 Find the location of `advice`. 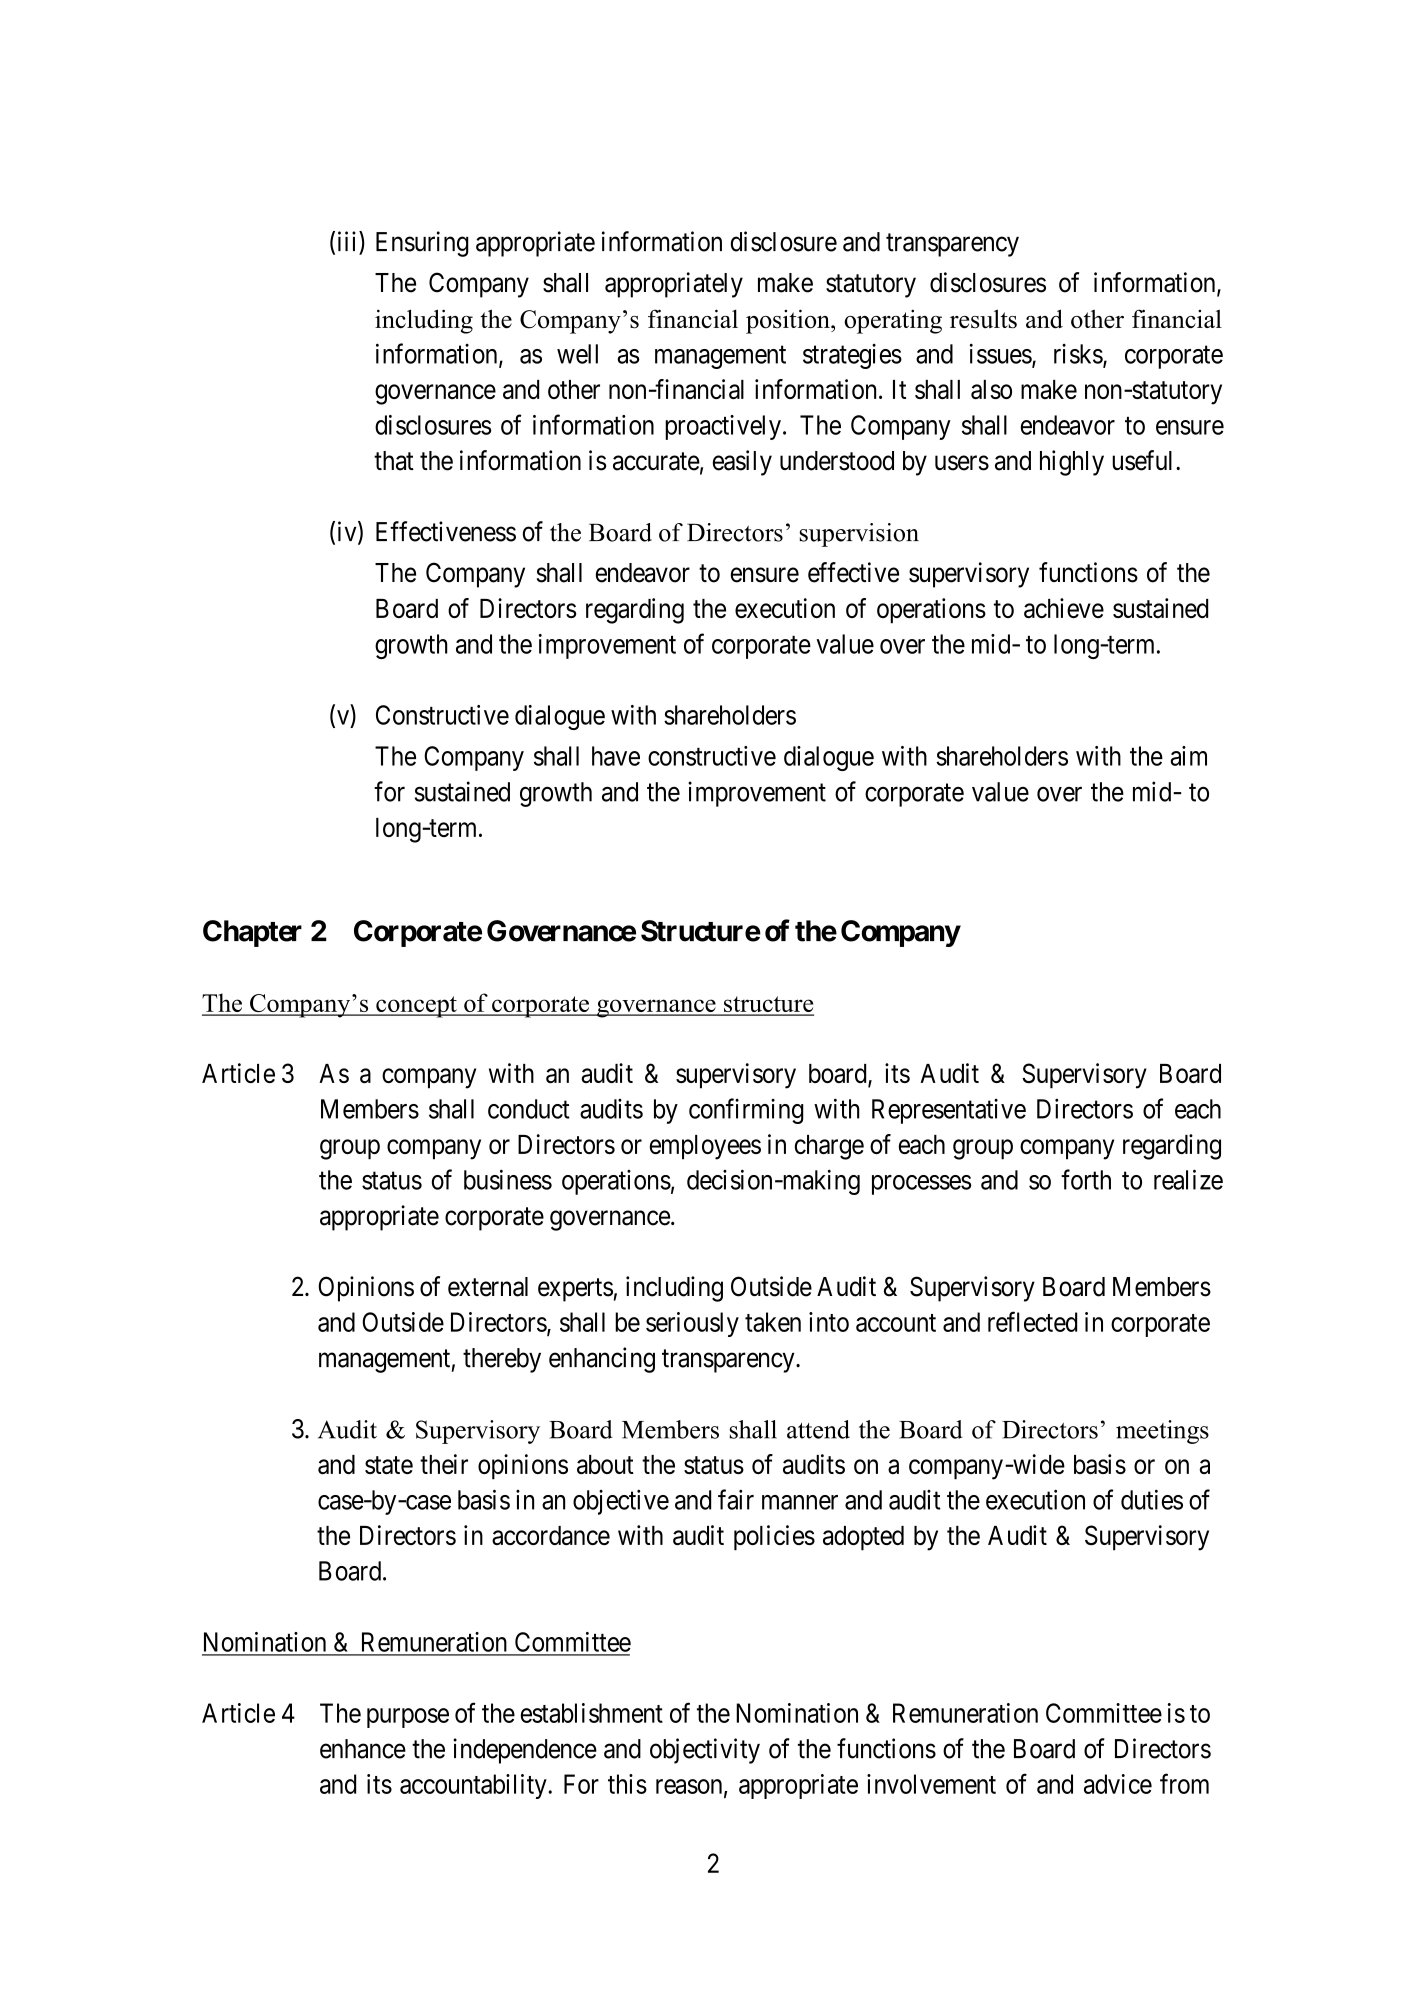

advice is located at coordinates (1118, 1784).
